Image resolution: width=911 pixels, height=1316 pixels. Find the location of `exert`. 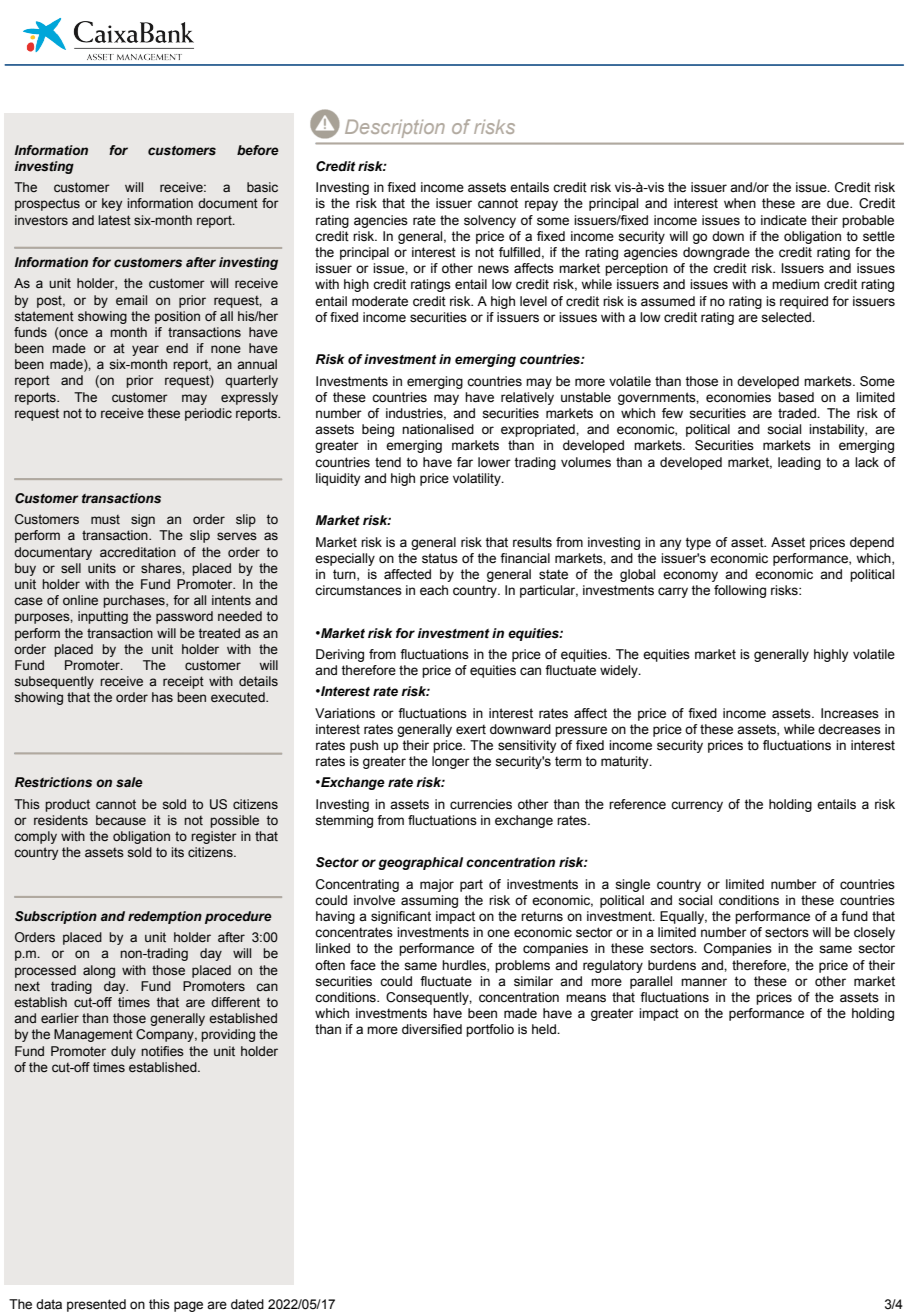

exert is located at coordinates (471, 729).
